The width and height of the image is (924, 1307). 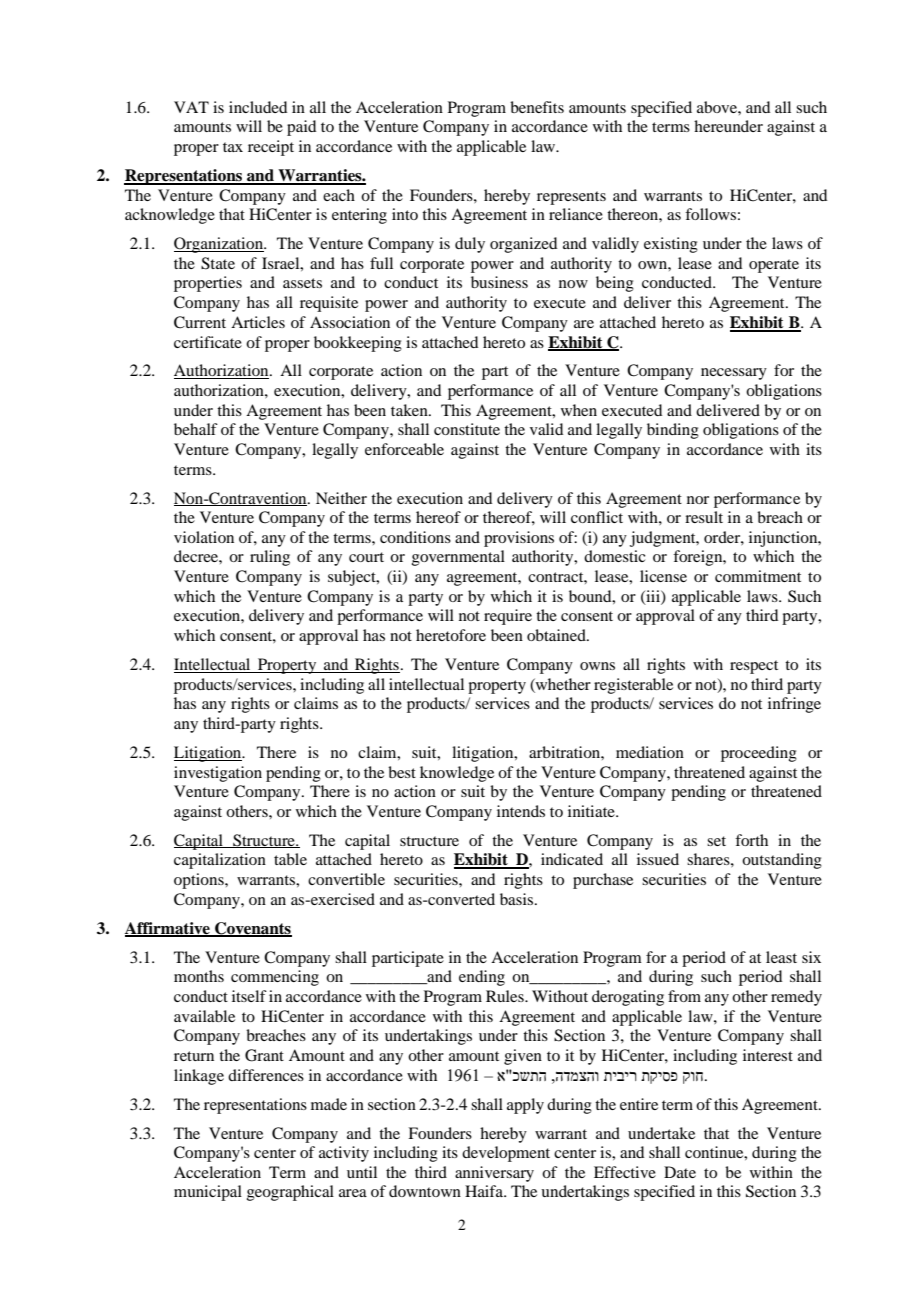 I want to click on respect, so click(x=754, y=667).
